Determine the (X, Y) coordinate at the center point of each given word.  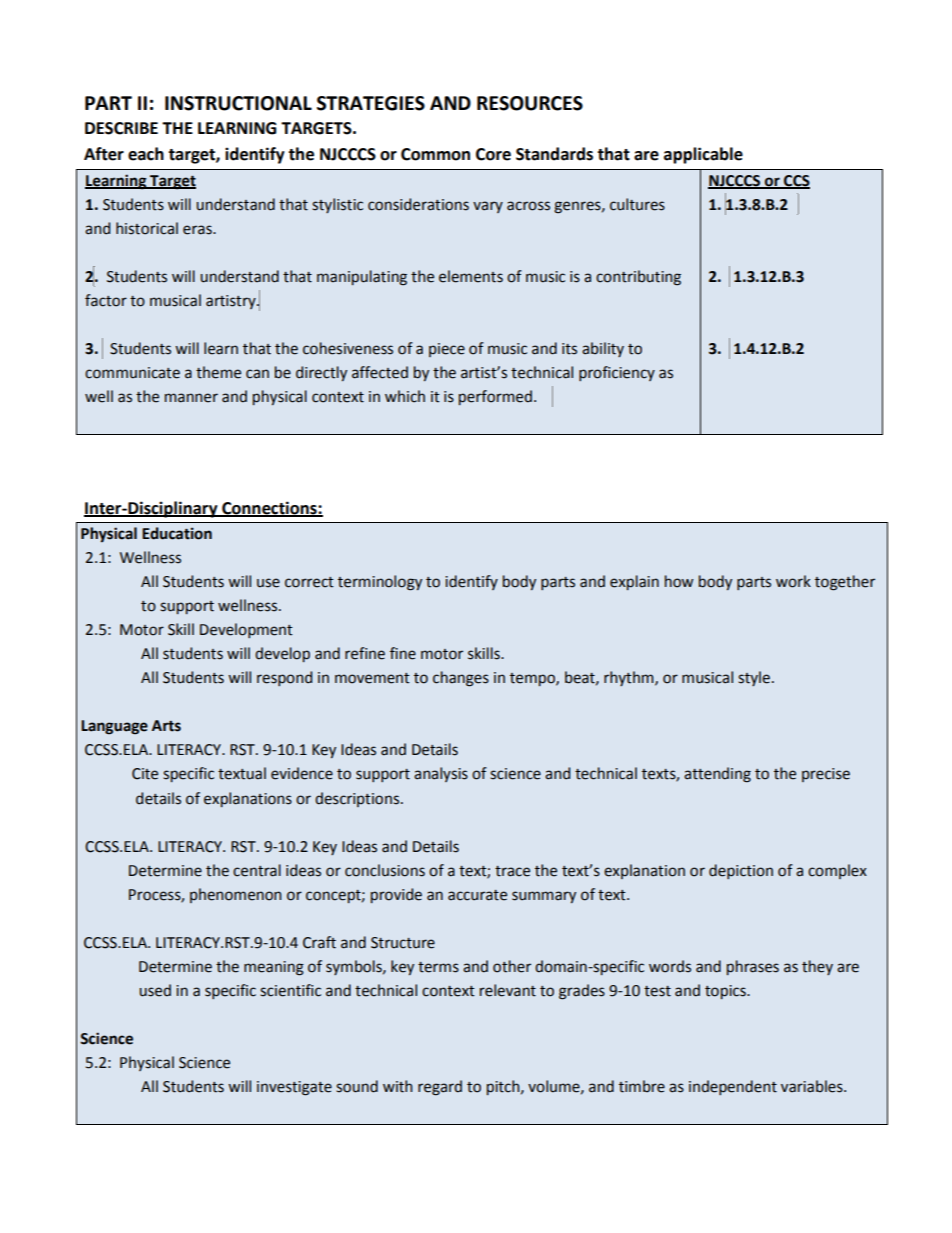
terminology (380, 583)
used (155, 990)
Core (493, 154)
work (793, 581)
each (146, 154)
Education (177, 533)
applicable (703, 155)
